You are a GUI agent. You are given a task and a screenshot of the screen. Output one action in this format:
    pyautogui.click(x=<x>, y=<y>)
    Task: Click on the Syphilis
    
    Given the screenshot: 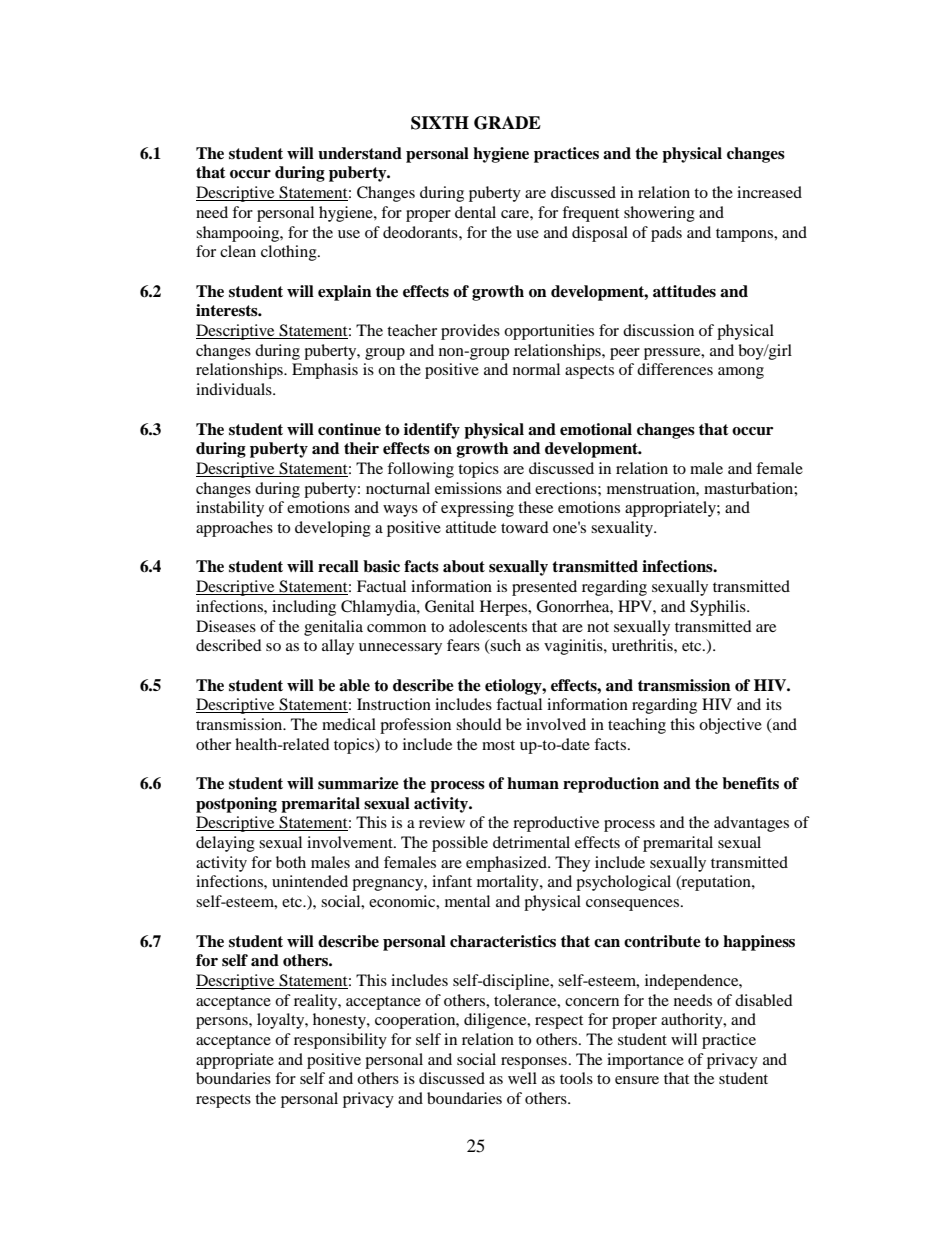 What is the action you would take?
    pyautogui.click(x=719, y=608)
